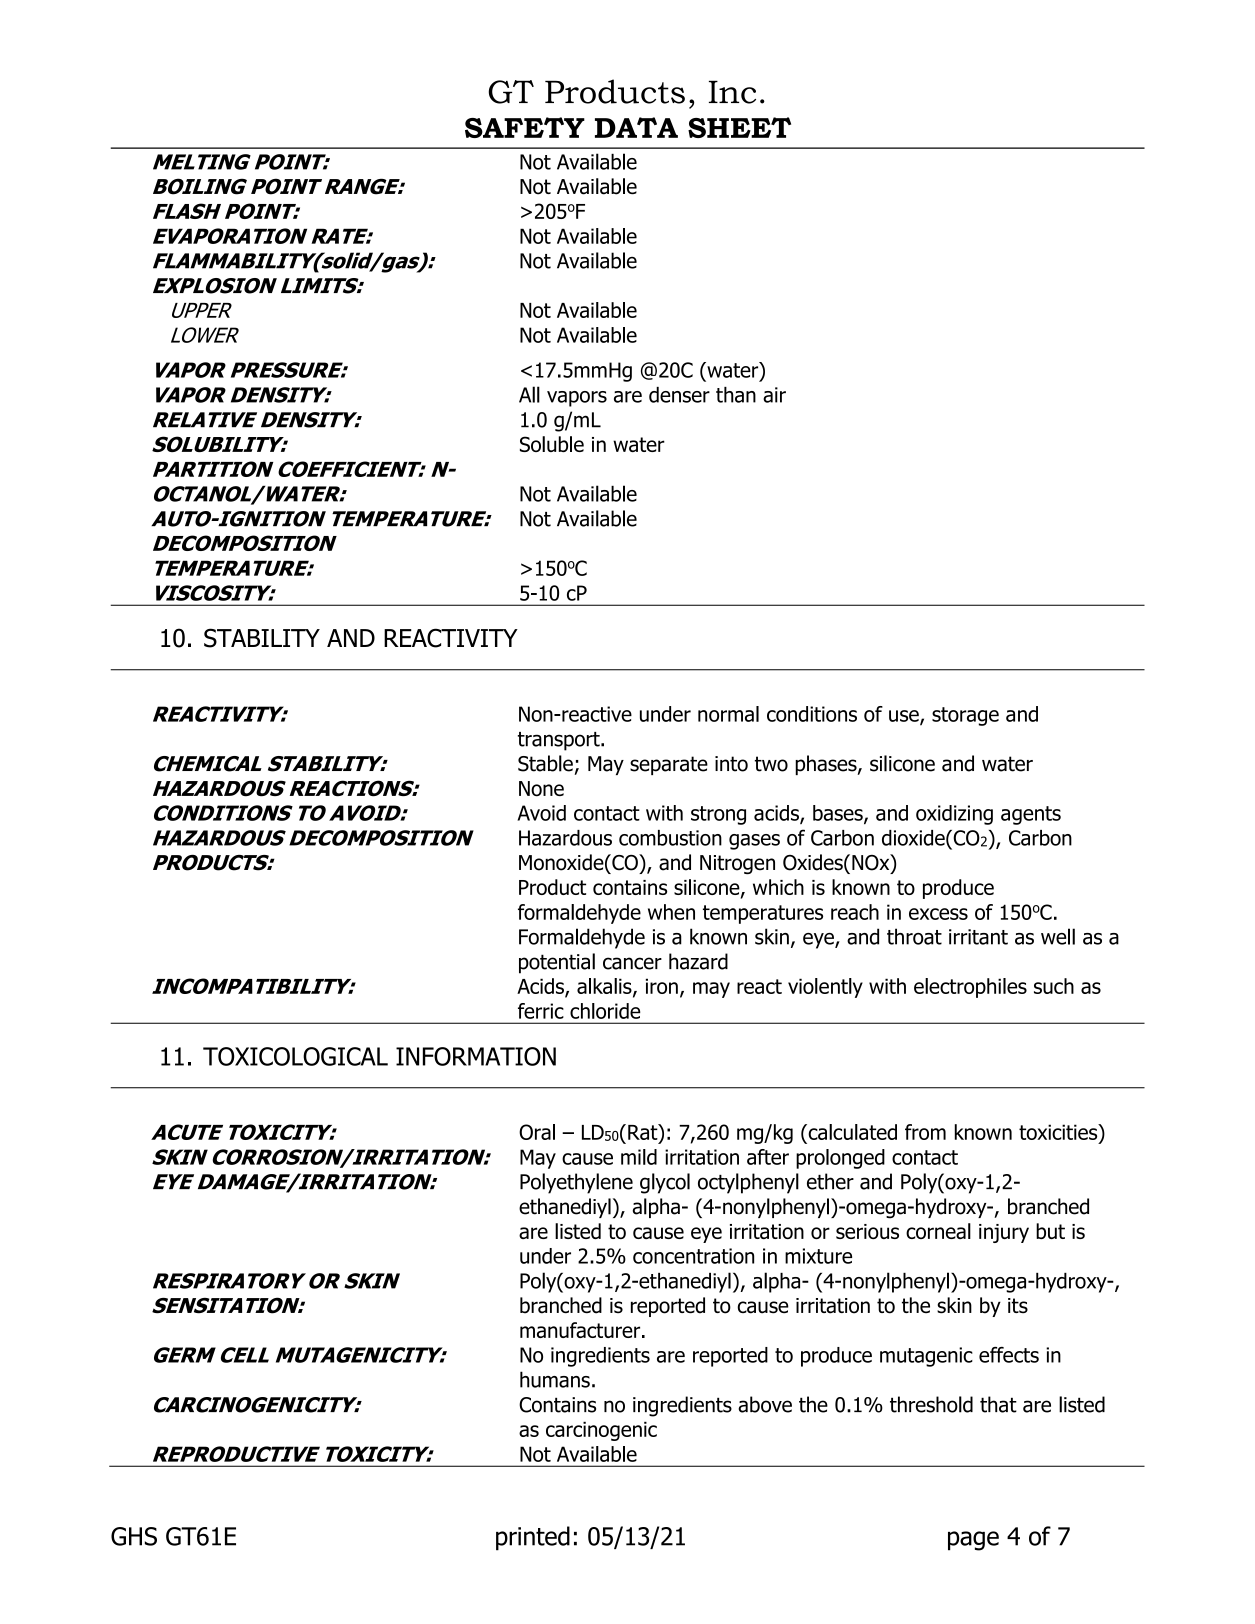 The width and height of the screenshot is (1255, 1624). I want to click on SHEET, so click(739, 127).
